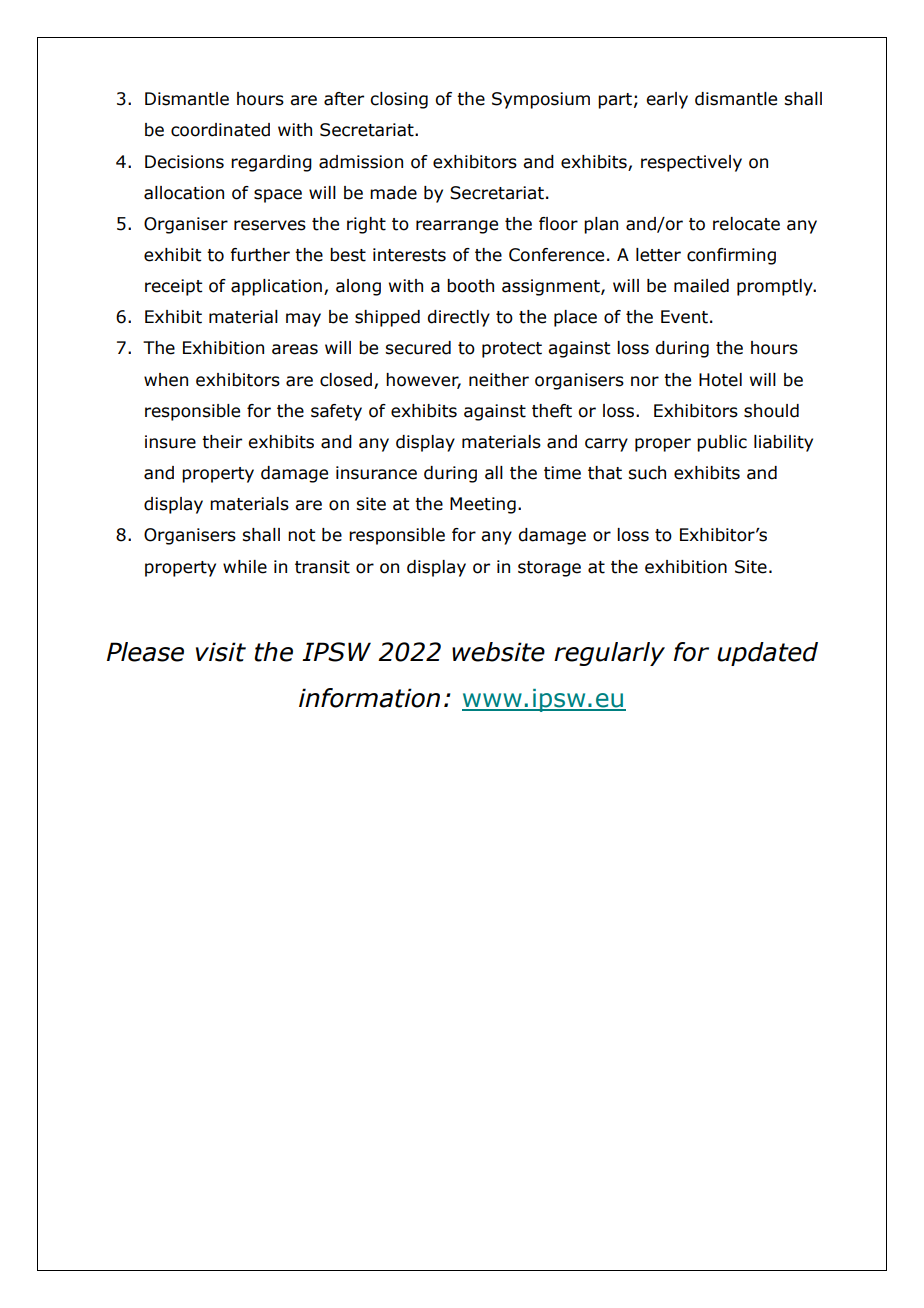 This screenshot has height=1308, width=924. I want to click on early, so click(667, 100).
